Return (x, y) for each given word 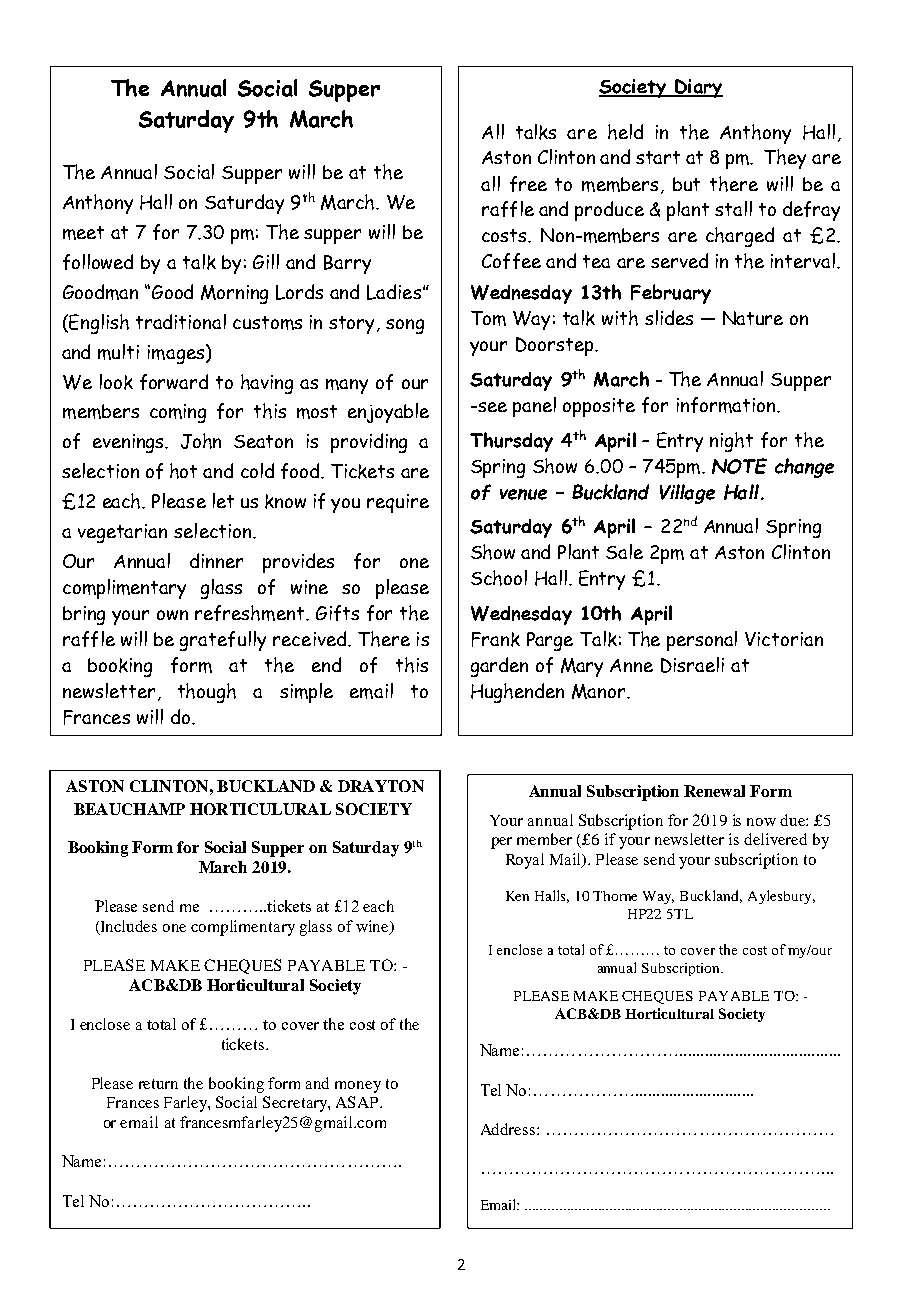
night (731, 442)
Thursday (511, 442)
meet (83, 233)
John (201, 441)
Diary (698, 88)
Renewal (714, 791)
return (158, 1084)
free (528, 184)
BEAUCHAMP (129, 809)
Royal (525, 861)
